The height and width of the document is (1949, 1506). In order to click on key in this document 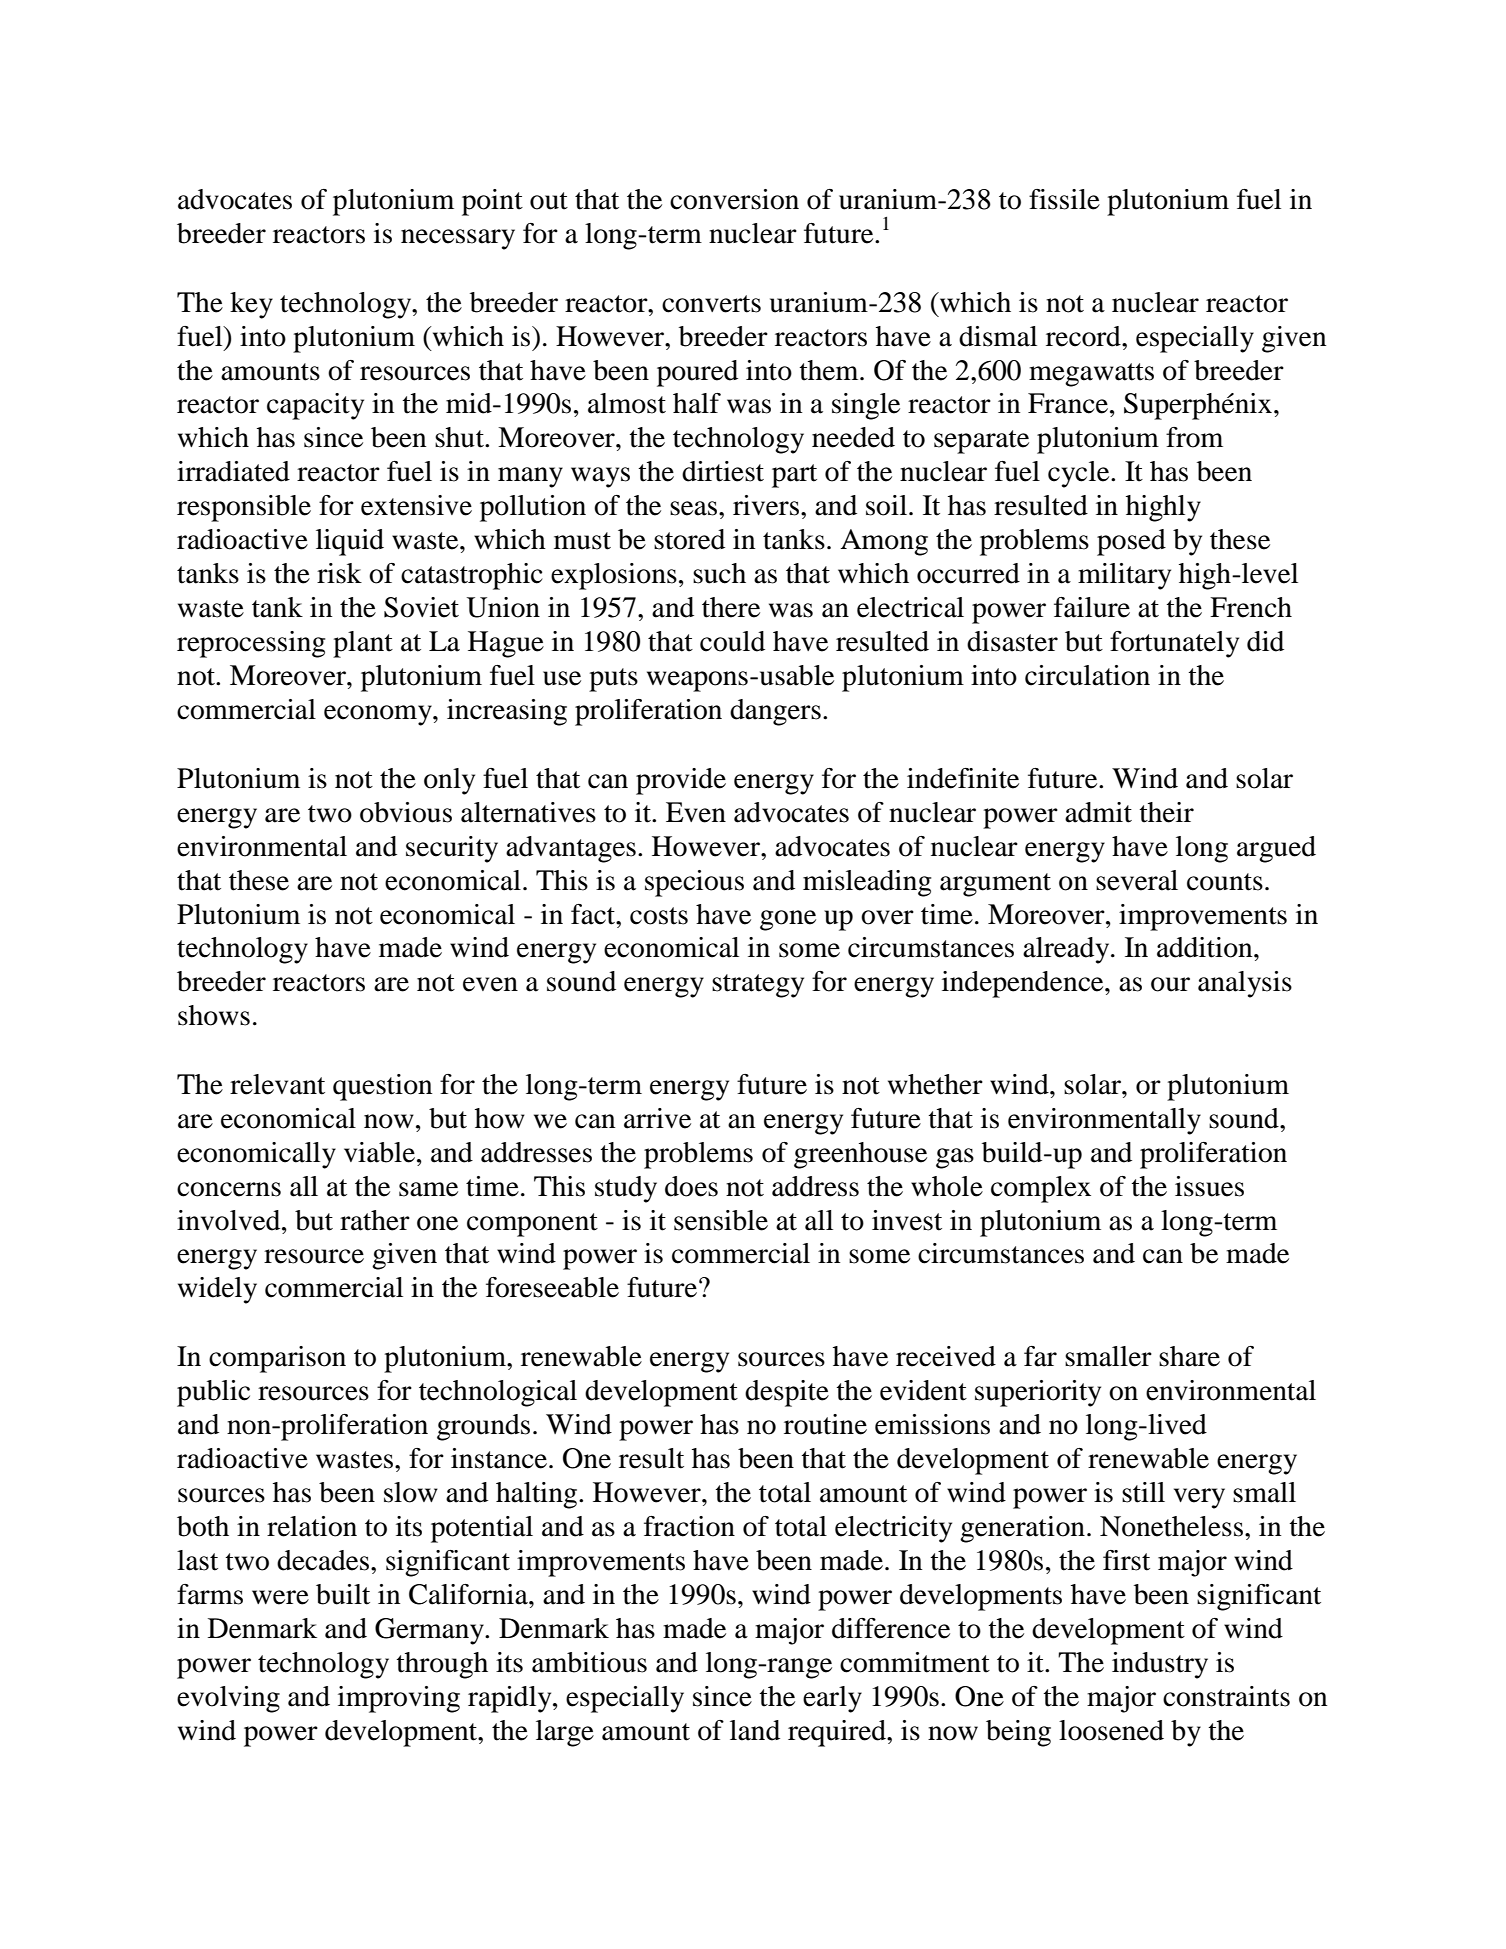, I will do `click(251, 305)`.
